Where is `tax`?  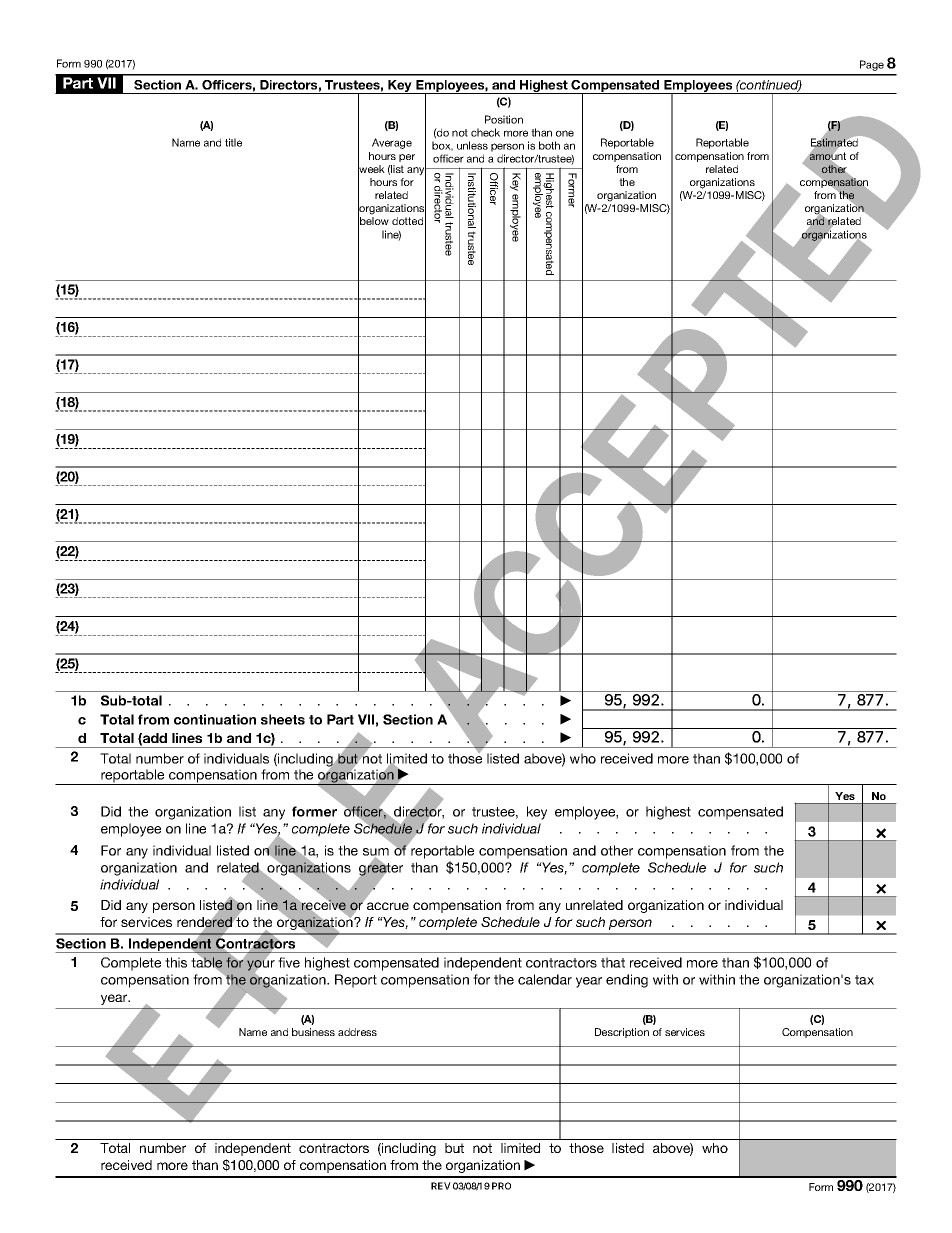 tax is located at coordinates (864, 980).
